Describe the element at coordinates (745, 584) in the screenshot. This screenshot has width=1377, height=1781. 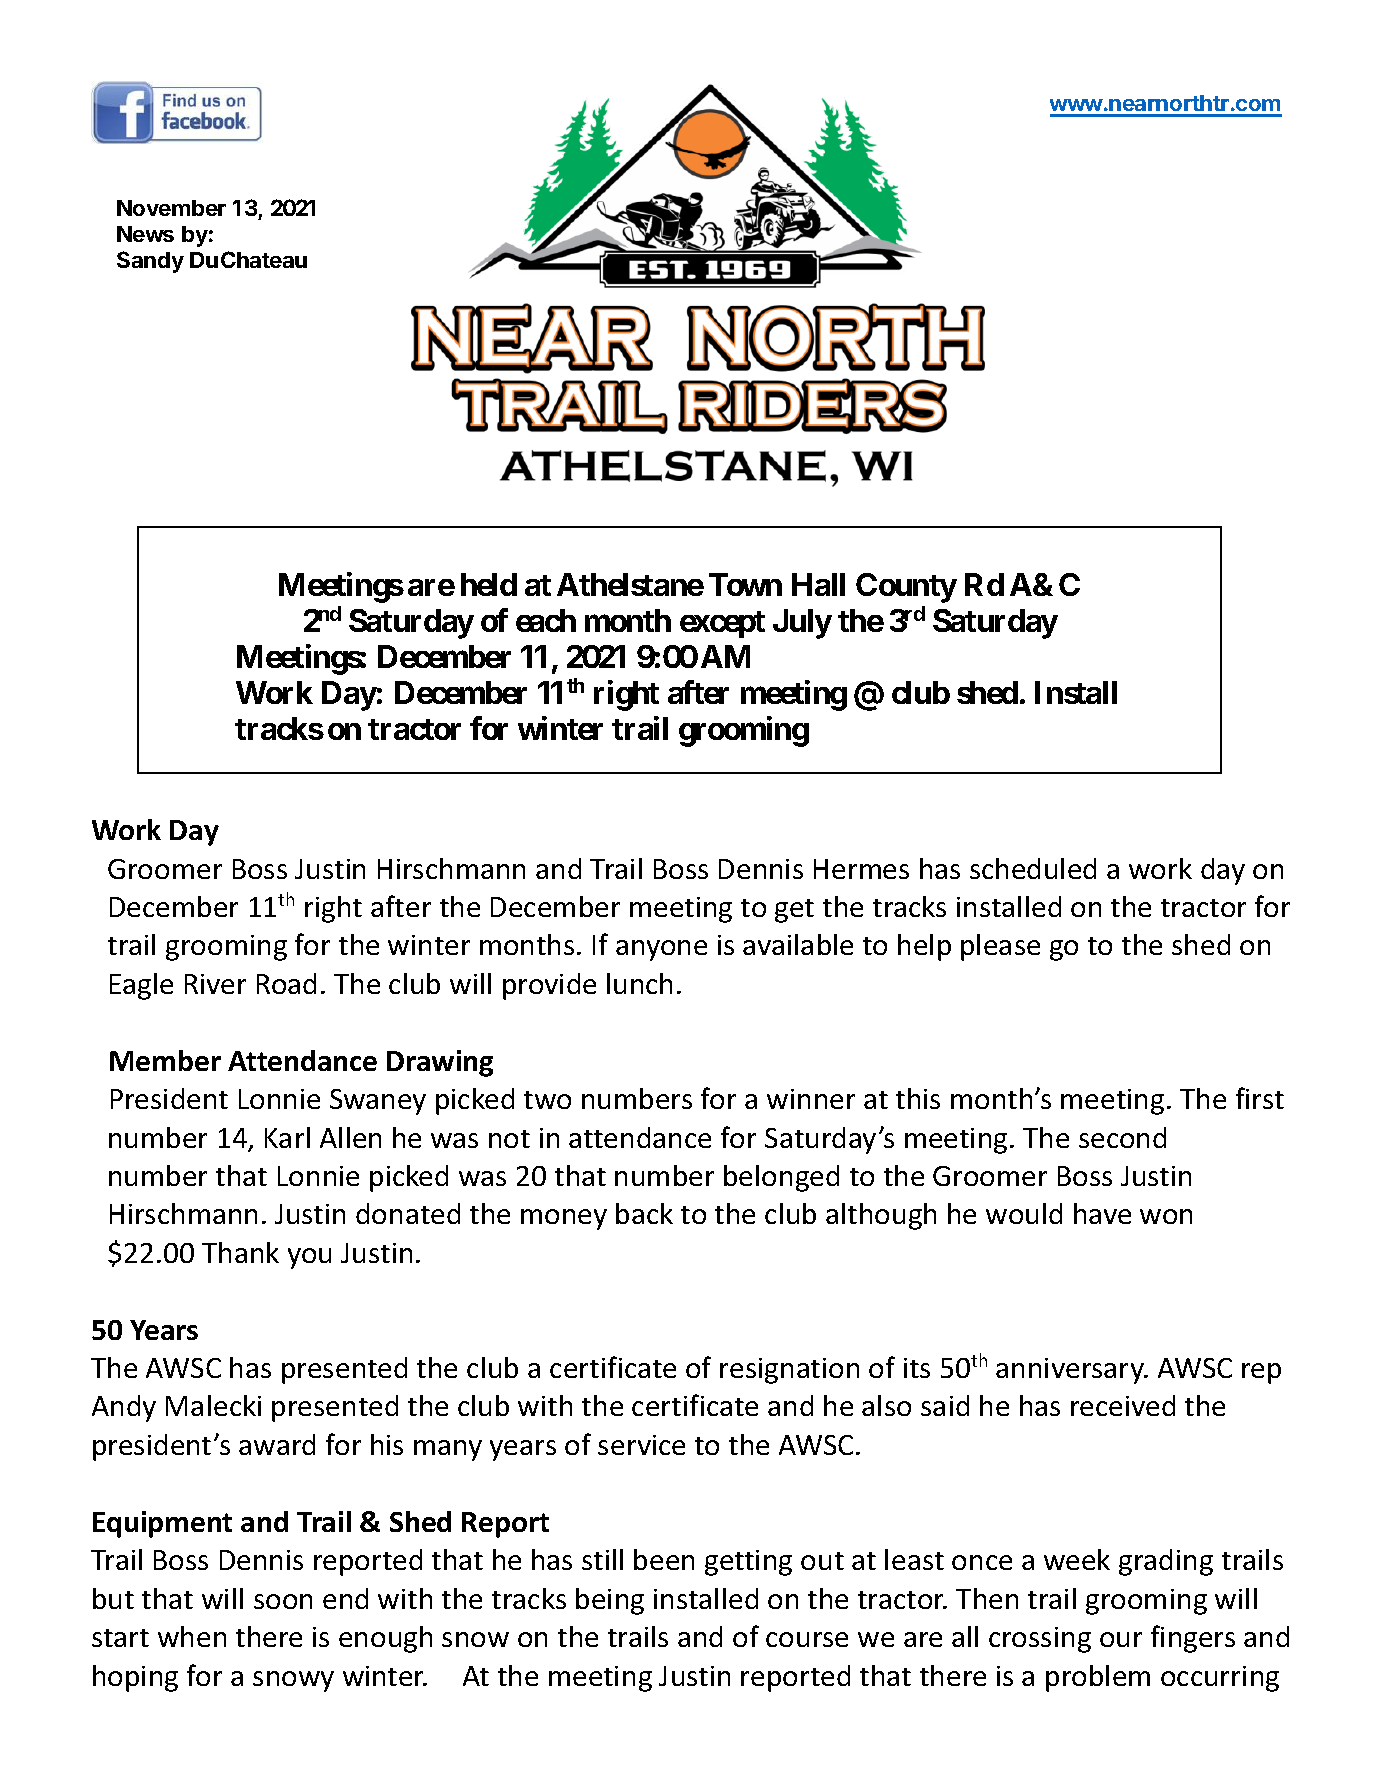
I see `Town` at that location.
